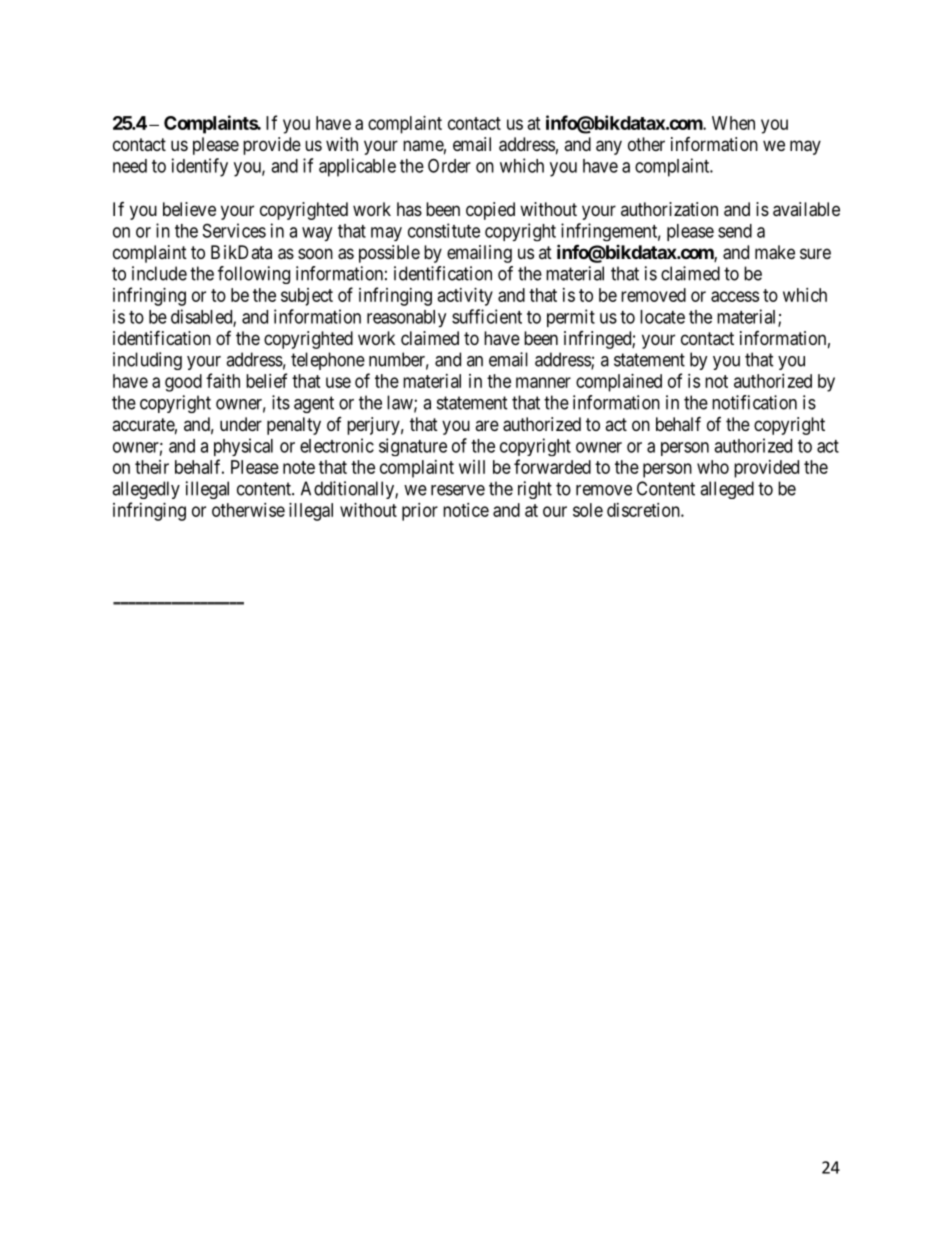 This document has height=1233, width=952. What do you see at coordinates (543, 382) in the document?
I see `manner` at bounding box center [543, 382].
